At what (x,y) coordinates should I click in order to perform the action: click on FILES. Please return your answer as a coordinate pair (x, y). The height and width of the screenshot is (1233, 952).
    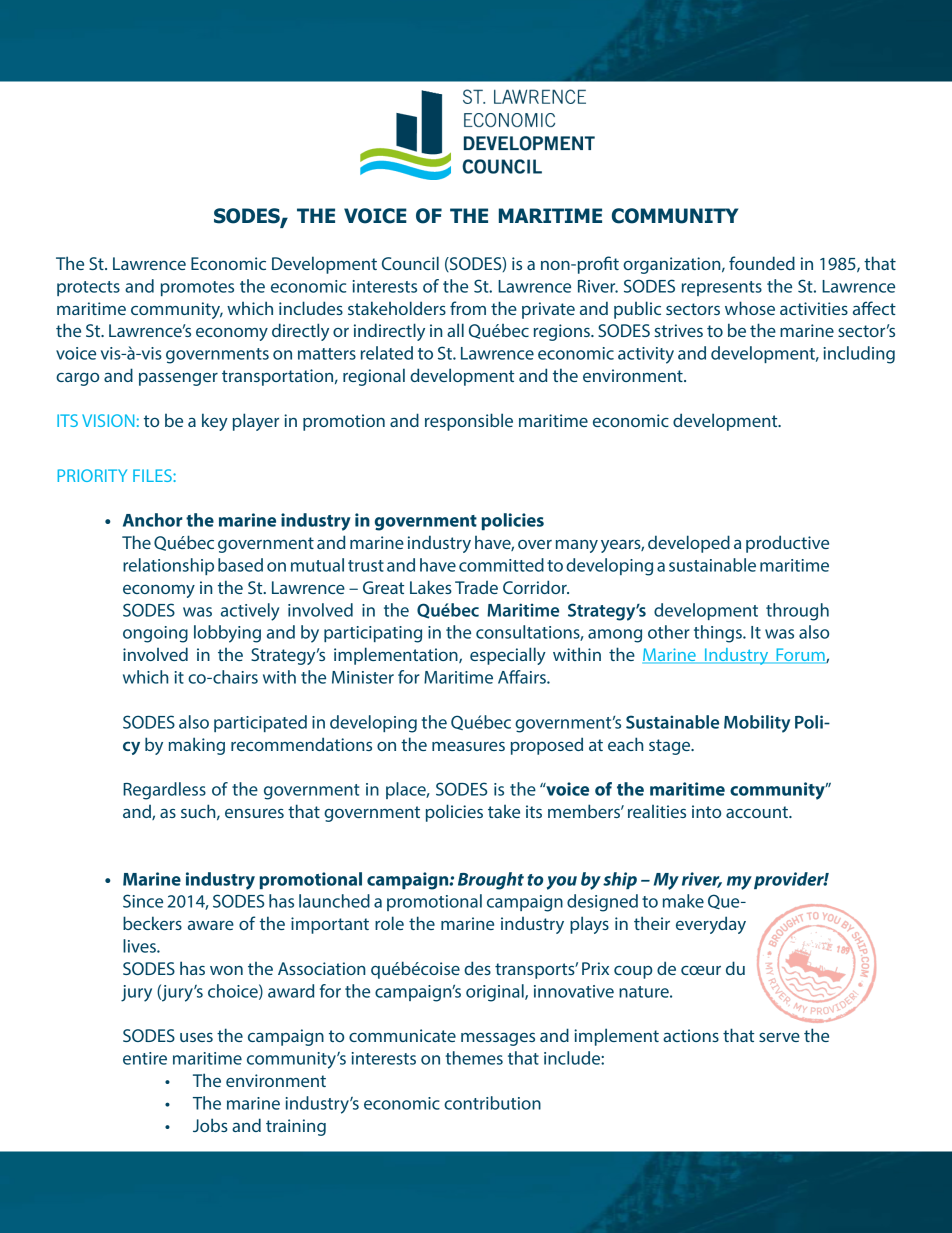
    Looking at the image, I should click on (153, 475).
